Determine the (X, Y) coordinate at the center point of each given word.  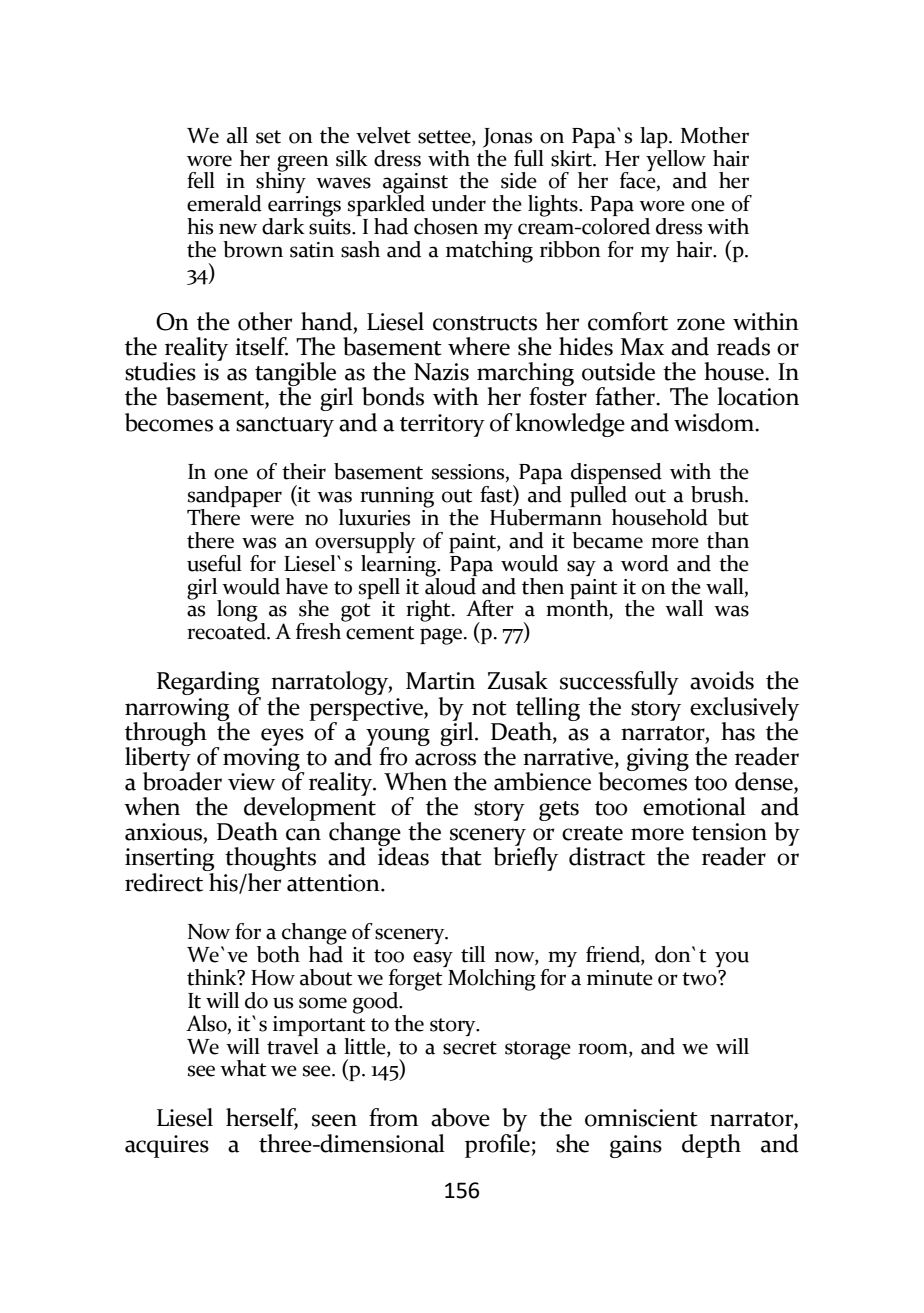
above (460, 1117)
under (458, 203)
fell (201, 180)
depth (711, 1146)
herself (262, 1118)
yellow (676, 160)
